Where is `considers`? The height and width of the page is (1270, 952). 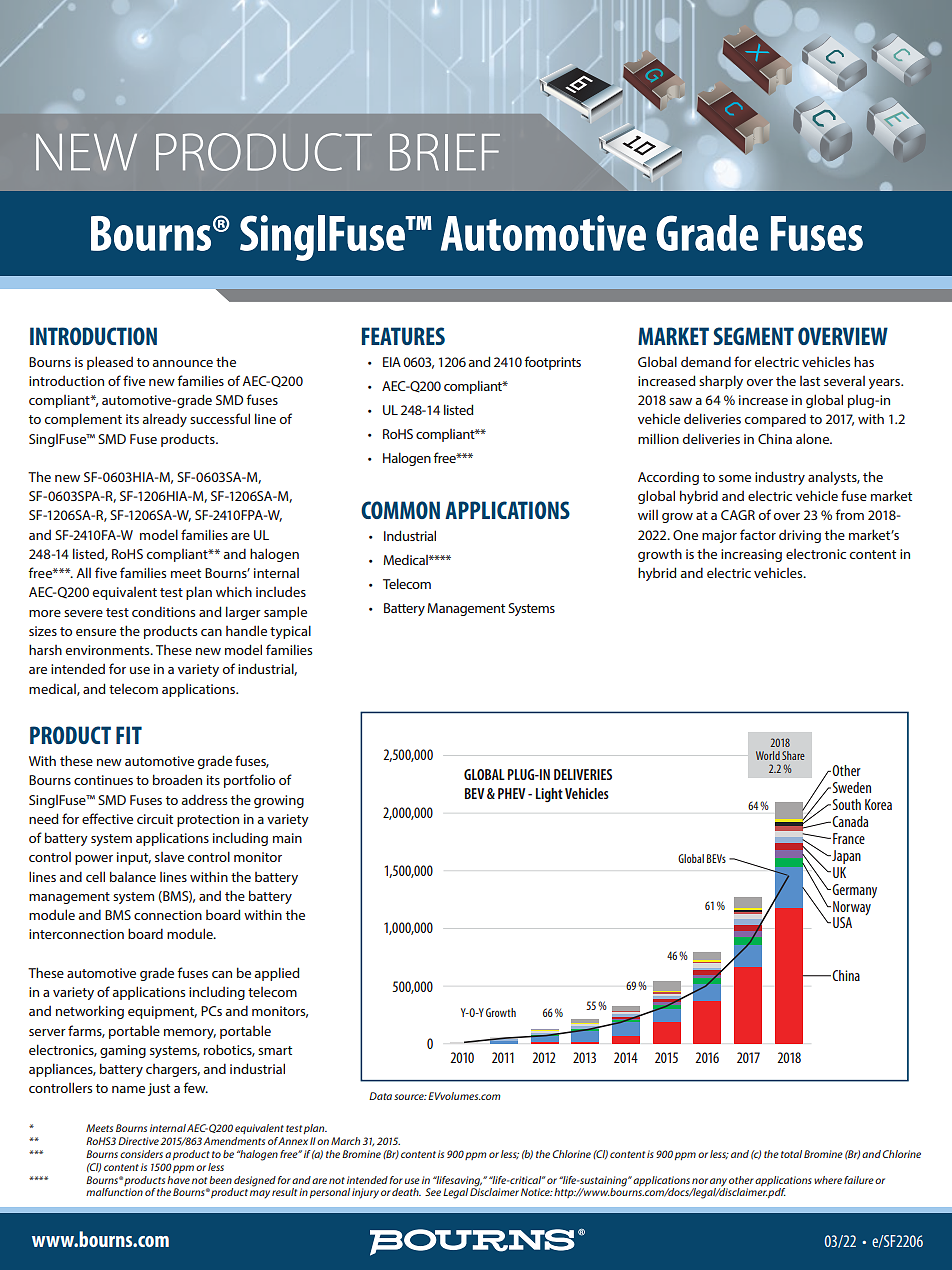
considers is located at coordinates (141, 1154).
